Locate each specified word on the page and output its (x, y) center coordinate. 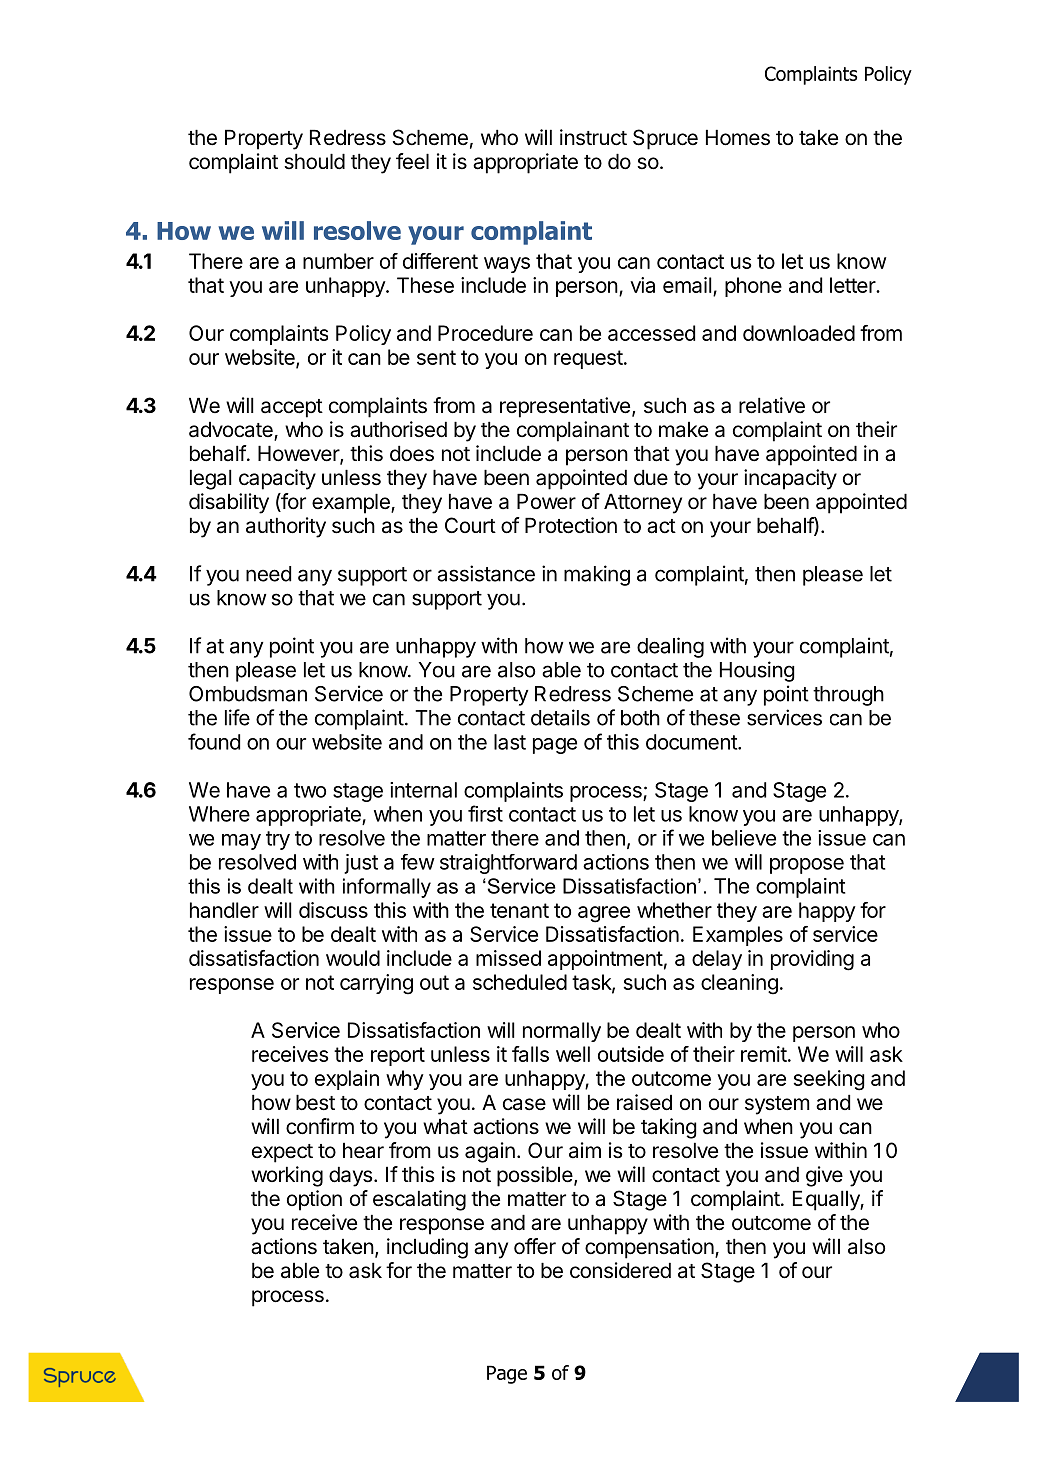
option (314, 1200)
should (314, 161)
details (560, 717)
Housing (757, 671)
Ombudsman (248, 694)
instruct (593, 137)
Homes (738, 137)
